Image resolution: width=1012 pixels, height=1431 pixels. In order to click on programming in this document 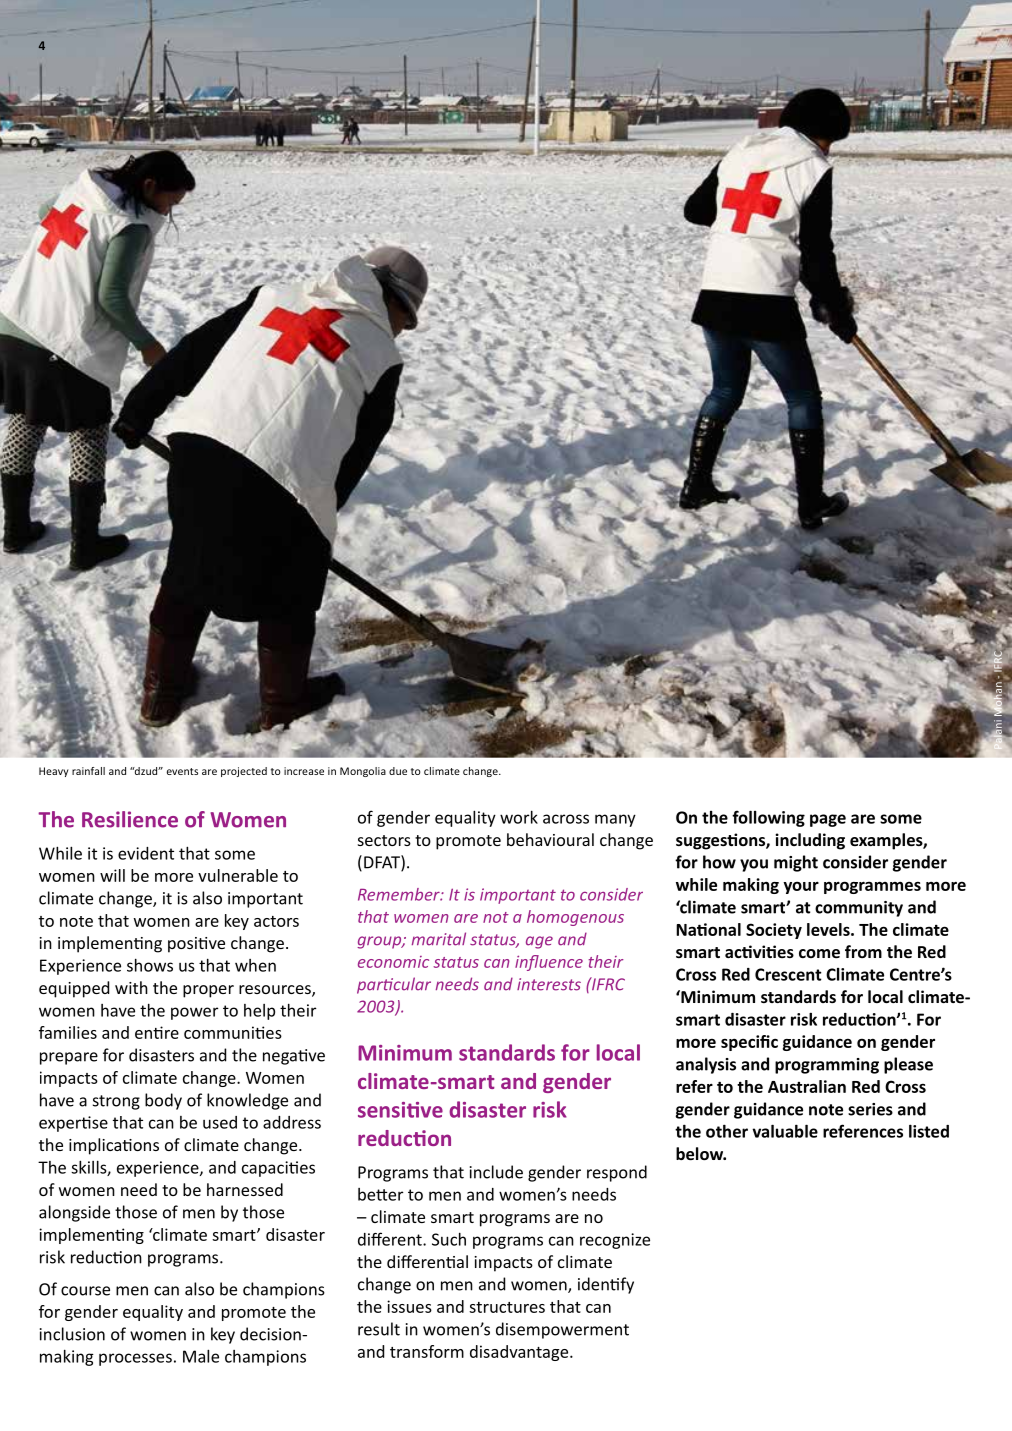, I will do `click(827, 1066)`.
